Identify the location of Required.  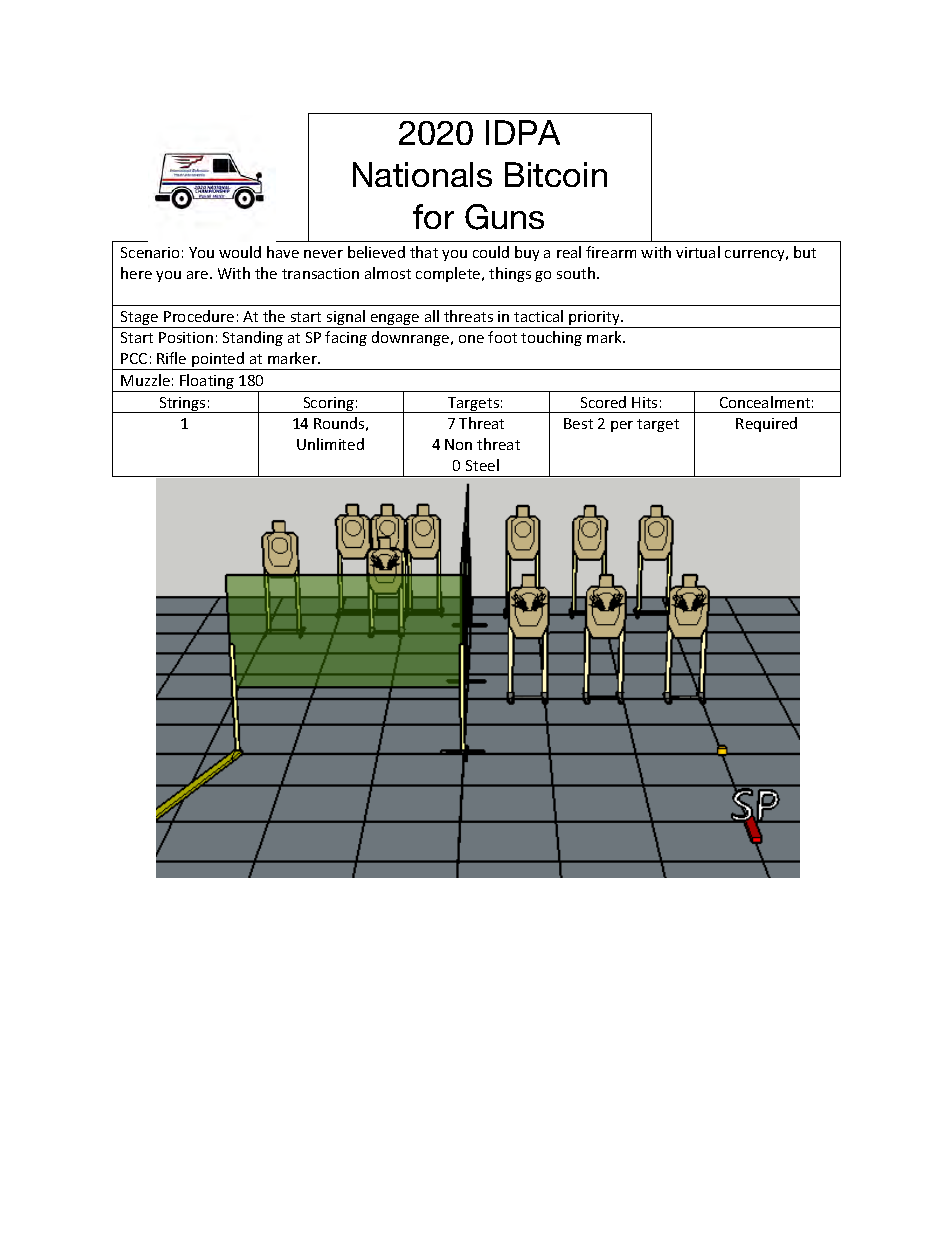
(766, 424).
